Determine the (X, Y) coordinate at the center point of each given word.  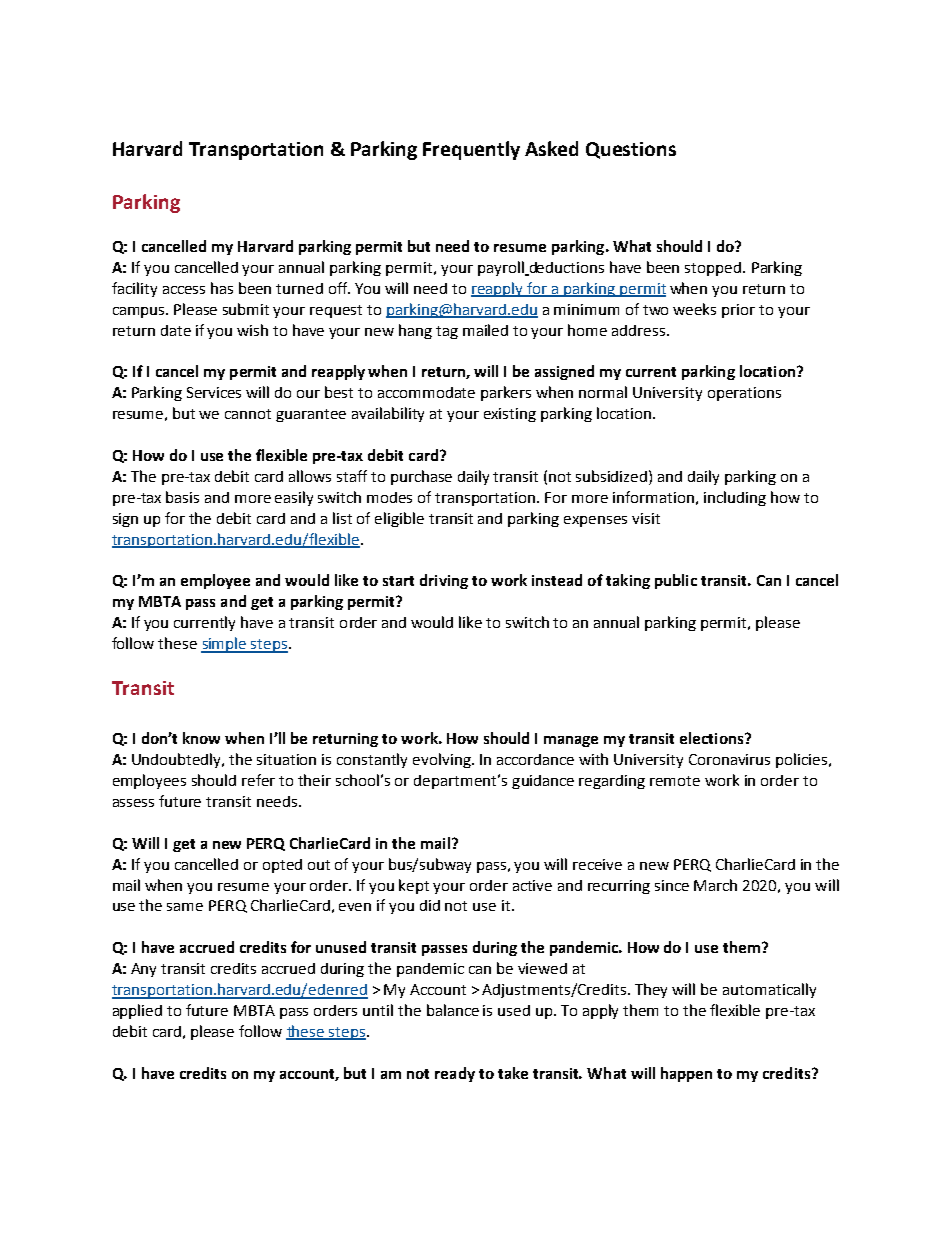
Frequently (471, 150)
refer (258, 780)
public (676, 581)
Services (214, 392)
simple (225, 645)
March (715, 885)
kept (414, 886)
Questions (631, 150)
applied (137, 1011)
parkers (506, 393)
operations (744, 394)
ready (455, 1074)
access (184, 290)
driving (444, 581)
